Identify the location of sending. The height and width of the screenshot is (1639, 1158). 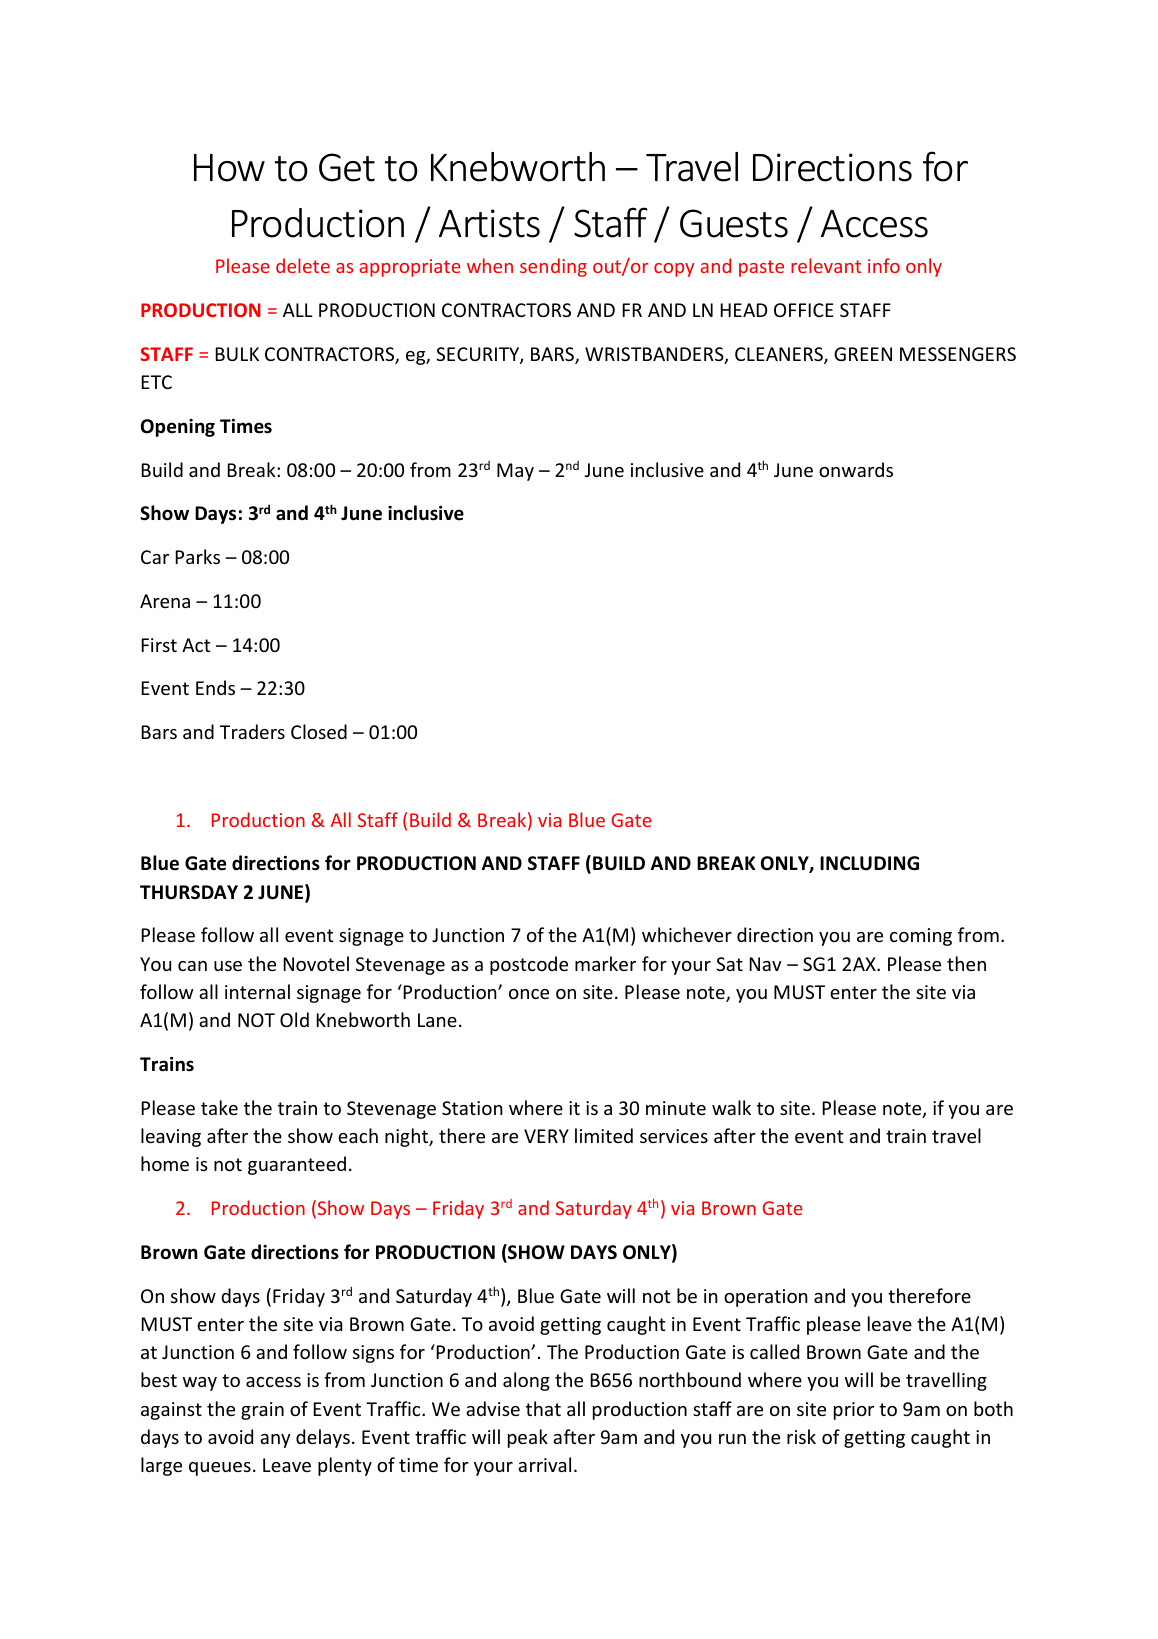
(553, 267).
